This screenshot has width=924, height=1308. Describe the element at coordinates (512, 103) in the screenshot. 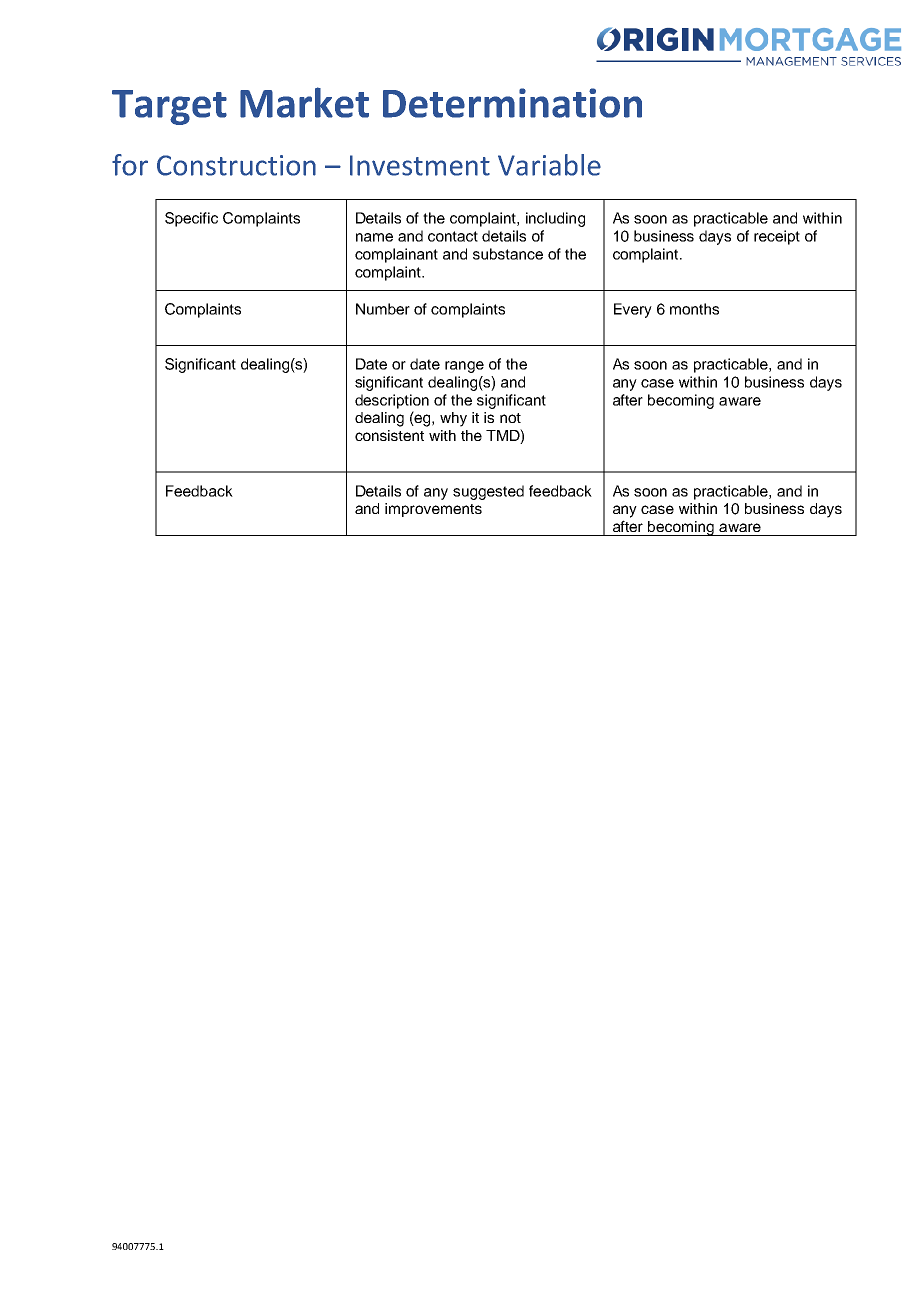

I see `Determination` at that location.
